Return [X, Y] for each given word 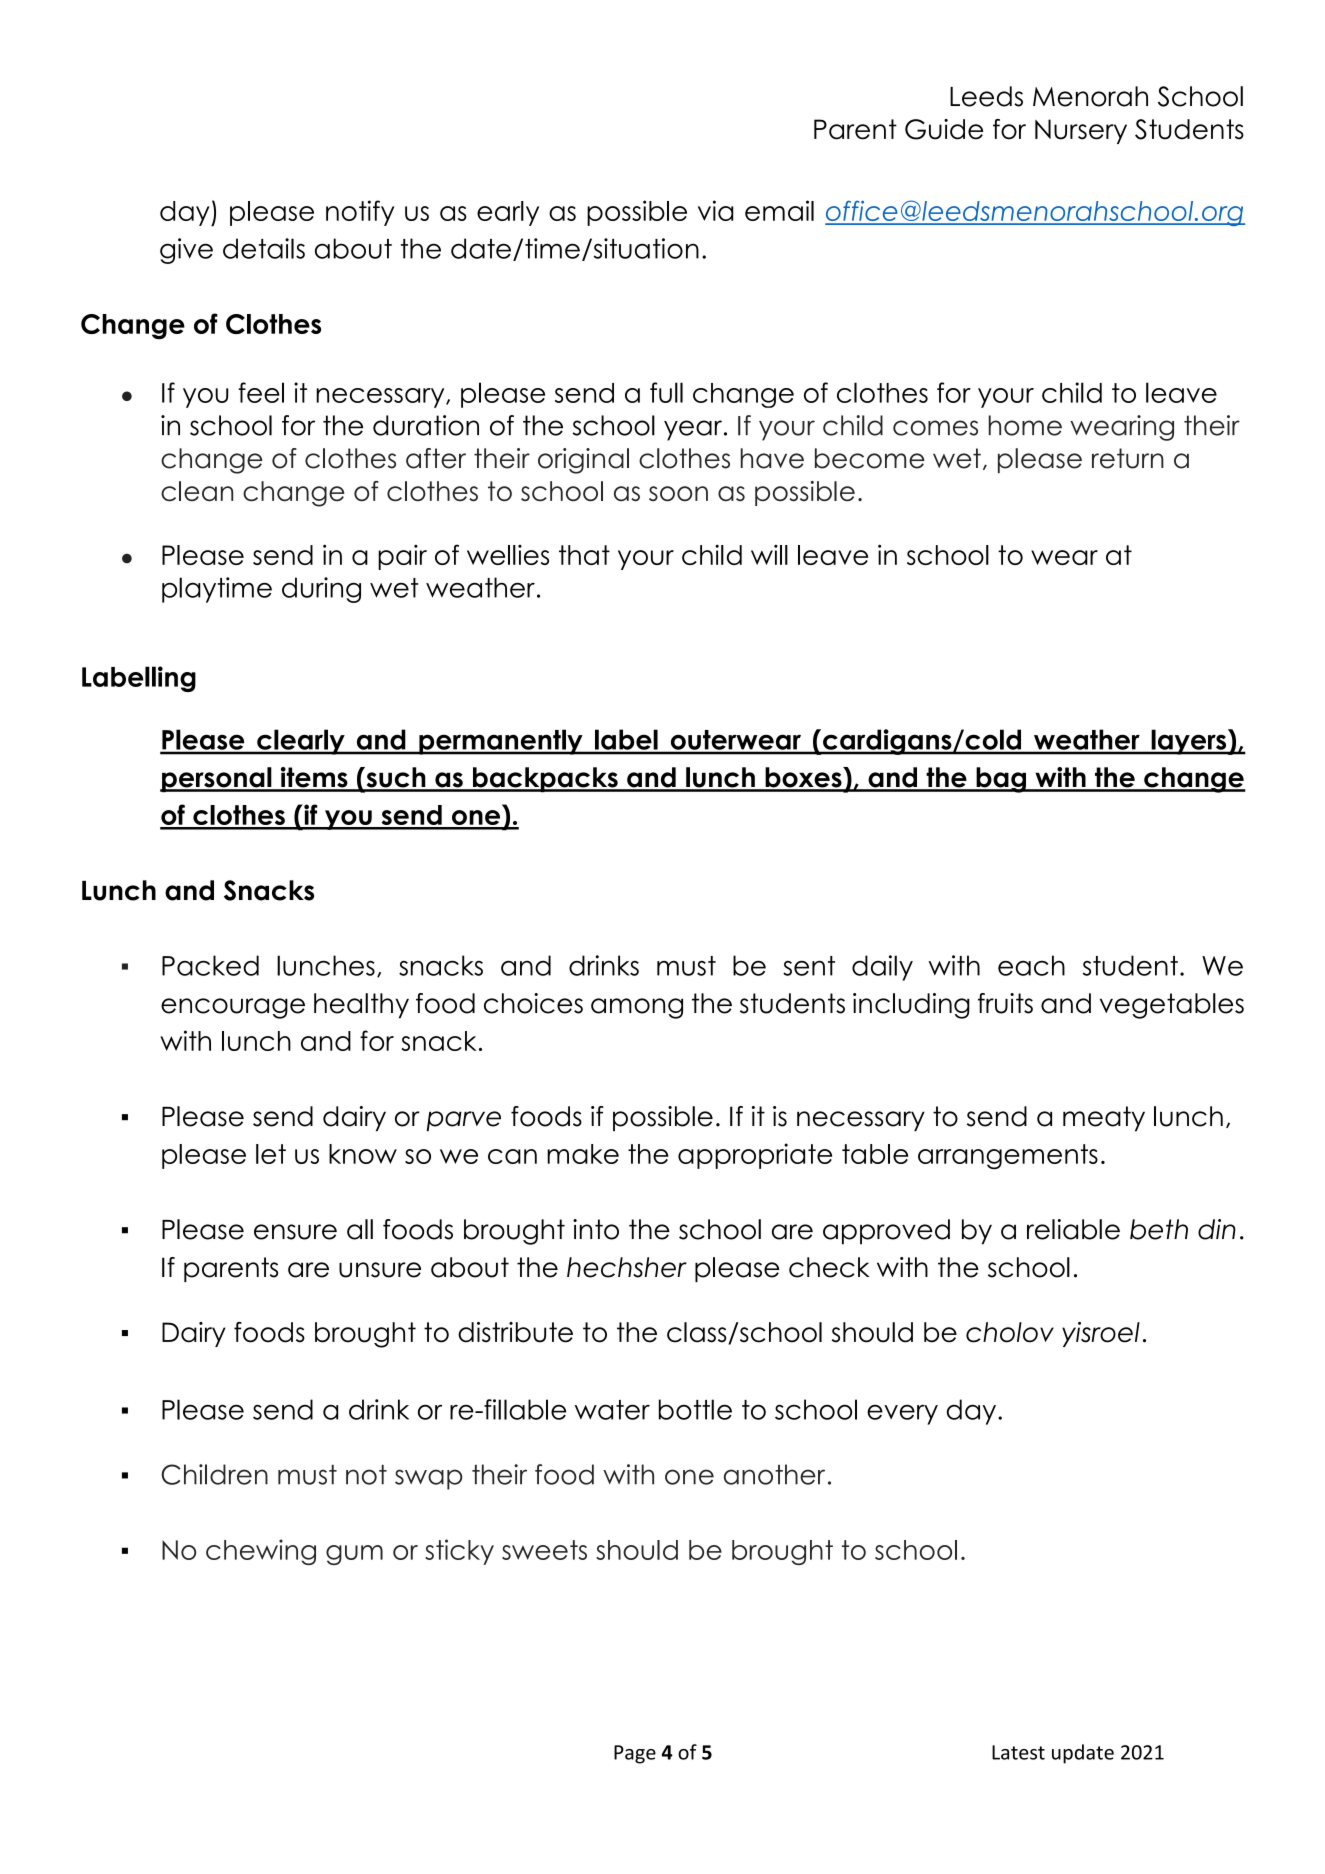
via [715, 210]
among [637, 1008]
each [1031, 965]
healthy [361, 1006]
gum [354, 1555]
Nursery [1081, 131]
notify [360, 213]
